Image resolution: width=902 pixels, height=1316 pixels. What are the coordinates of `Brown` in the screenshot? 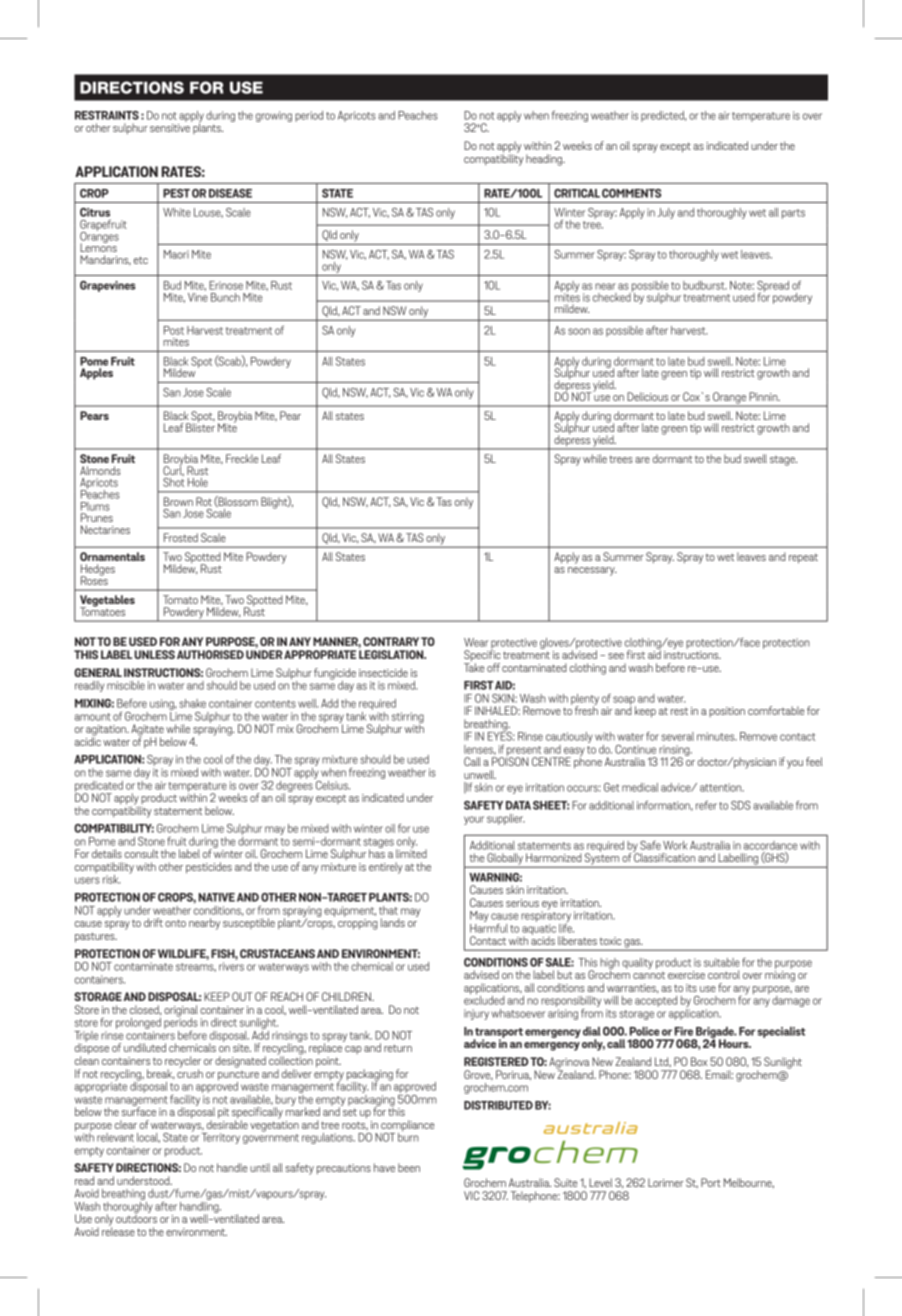 It's located at (178, 501).
